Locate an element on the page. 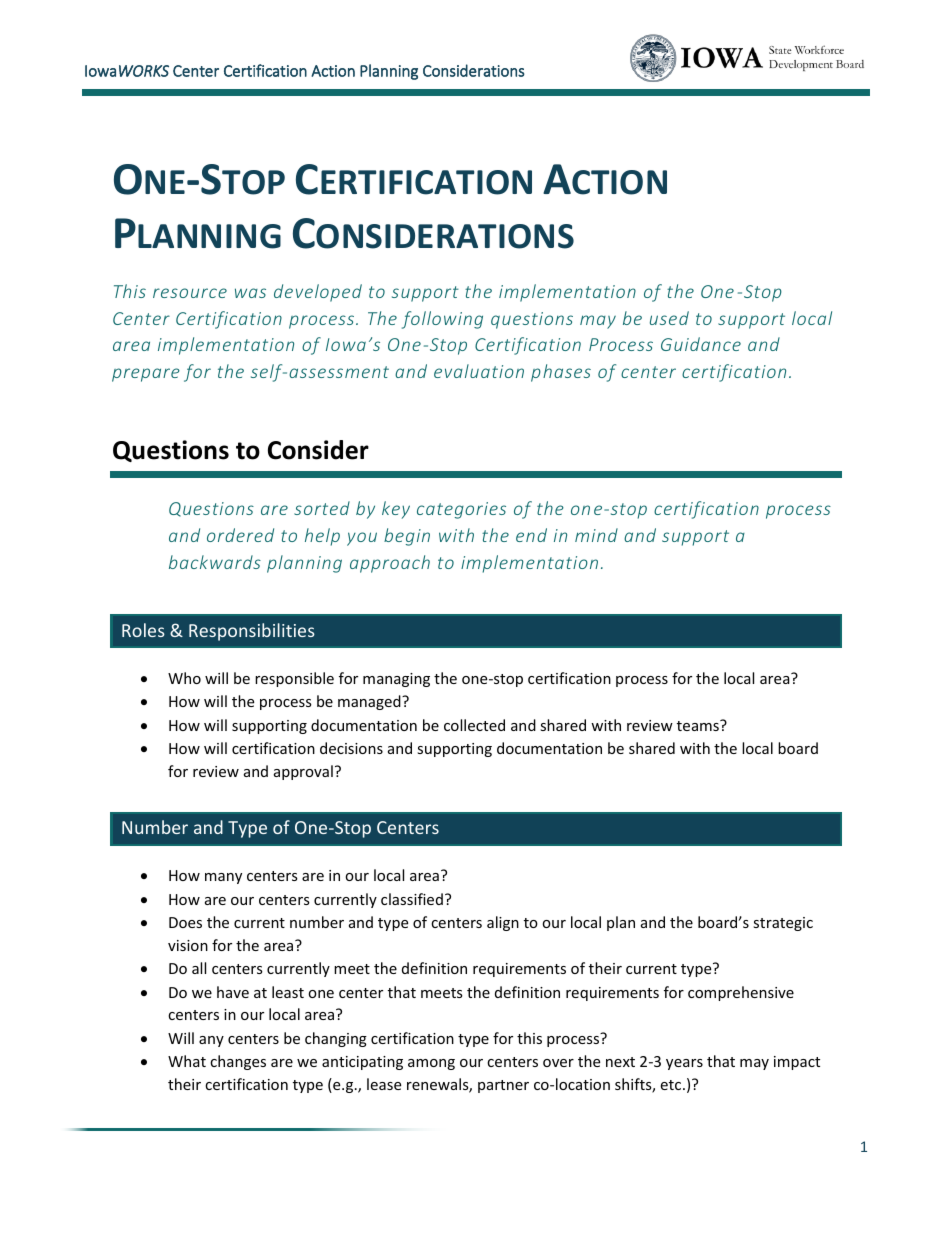 Image resolution: width=952 pixels, height=1233 pixels. was is located at coordinates (250, 293).
